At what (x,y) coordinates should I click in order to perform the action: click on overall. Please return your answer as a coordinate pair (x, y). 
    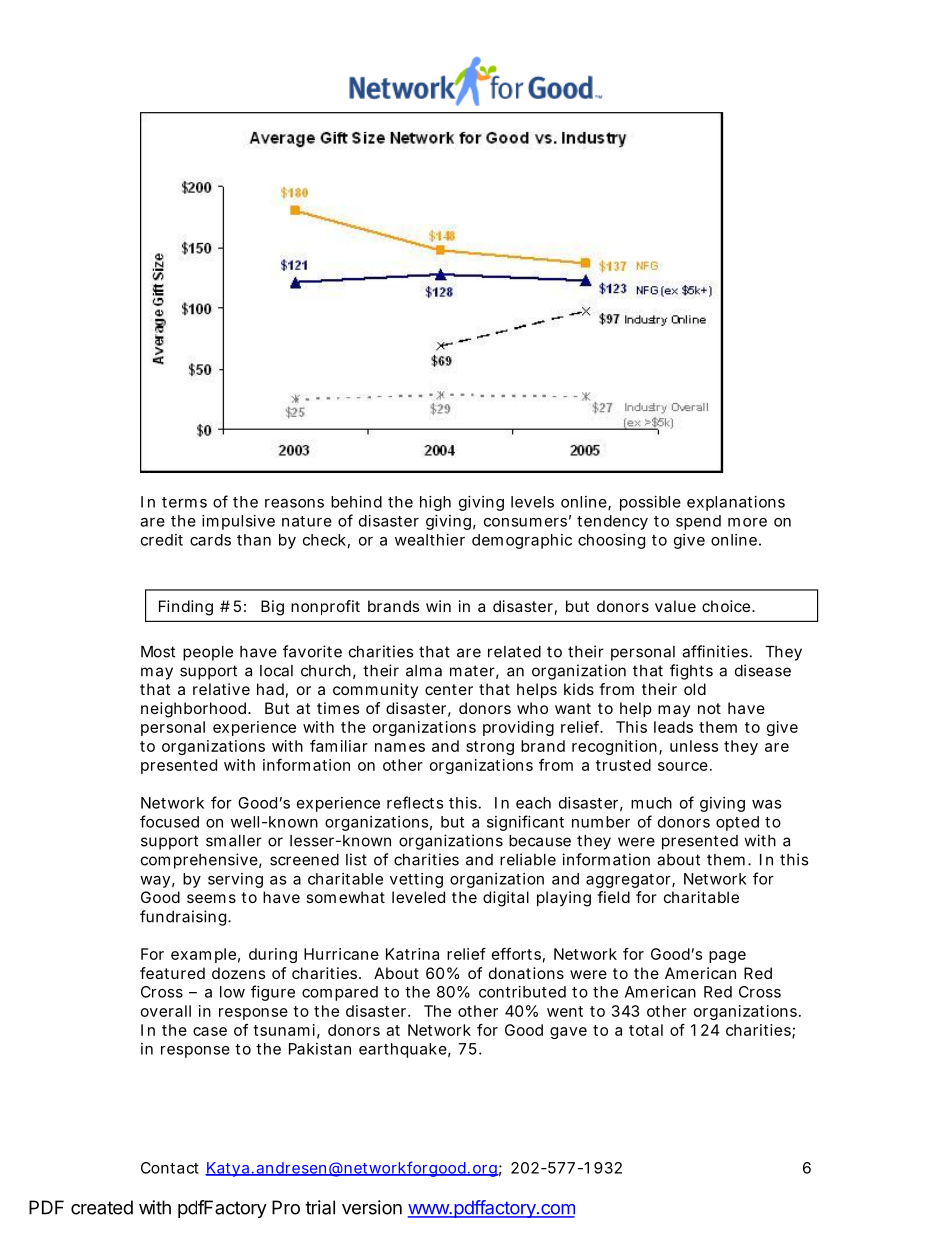
    Looking at the image, I should click on (166, 1011).
